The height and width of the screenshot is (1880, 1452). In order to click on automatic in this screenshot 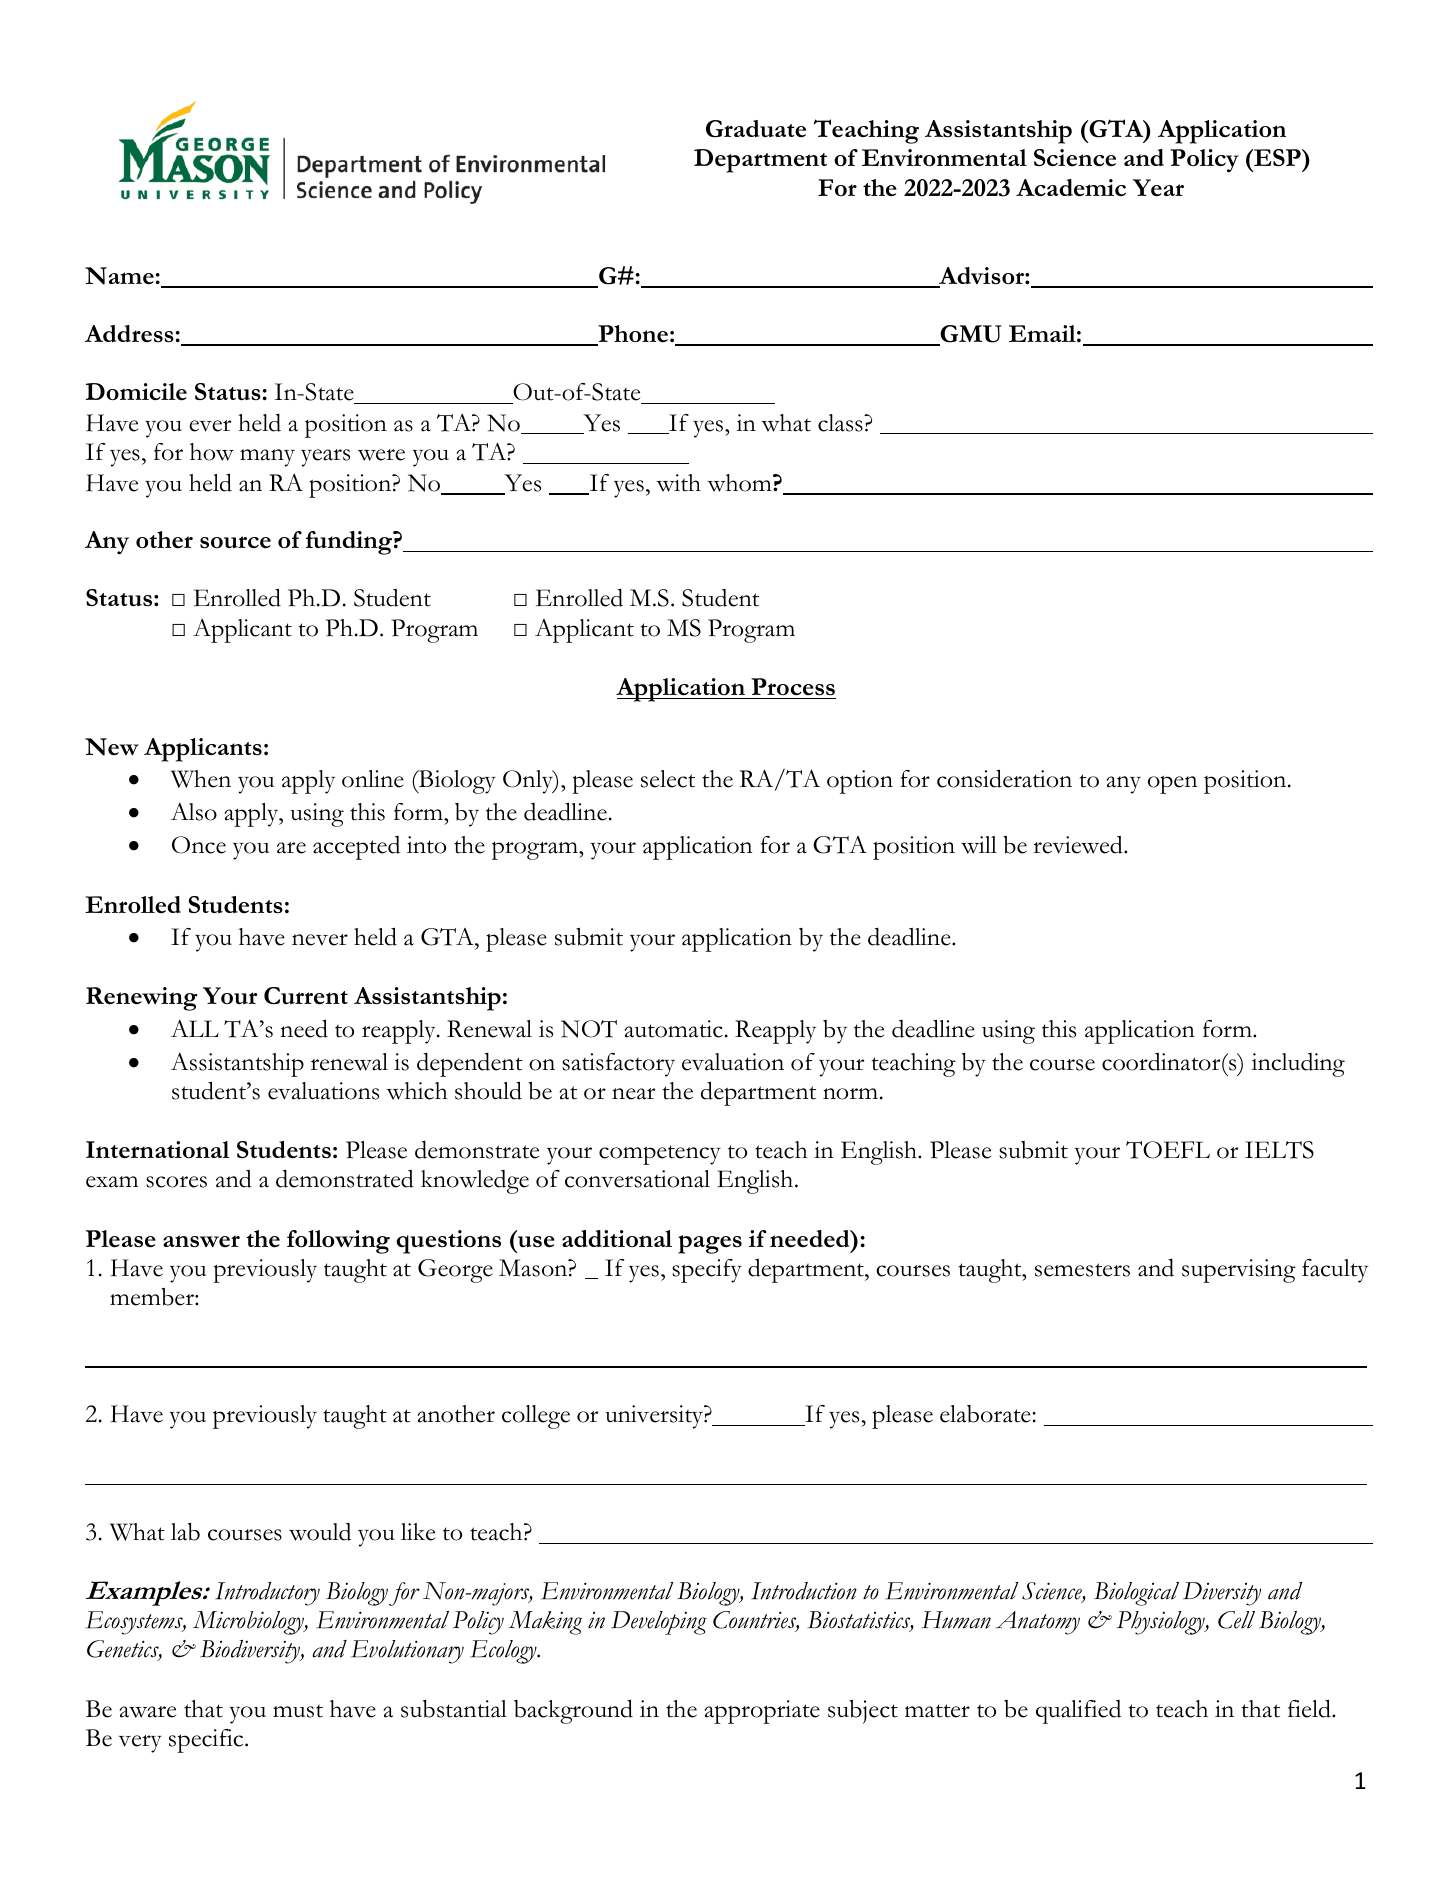, I will do `click(673, 1029)`.
